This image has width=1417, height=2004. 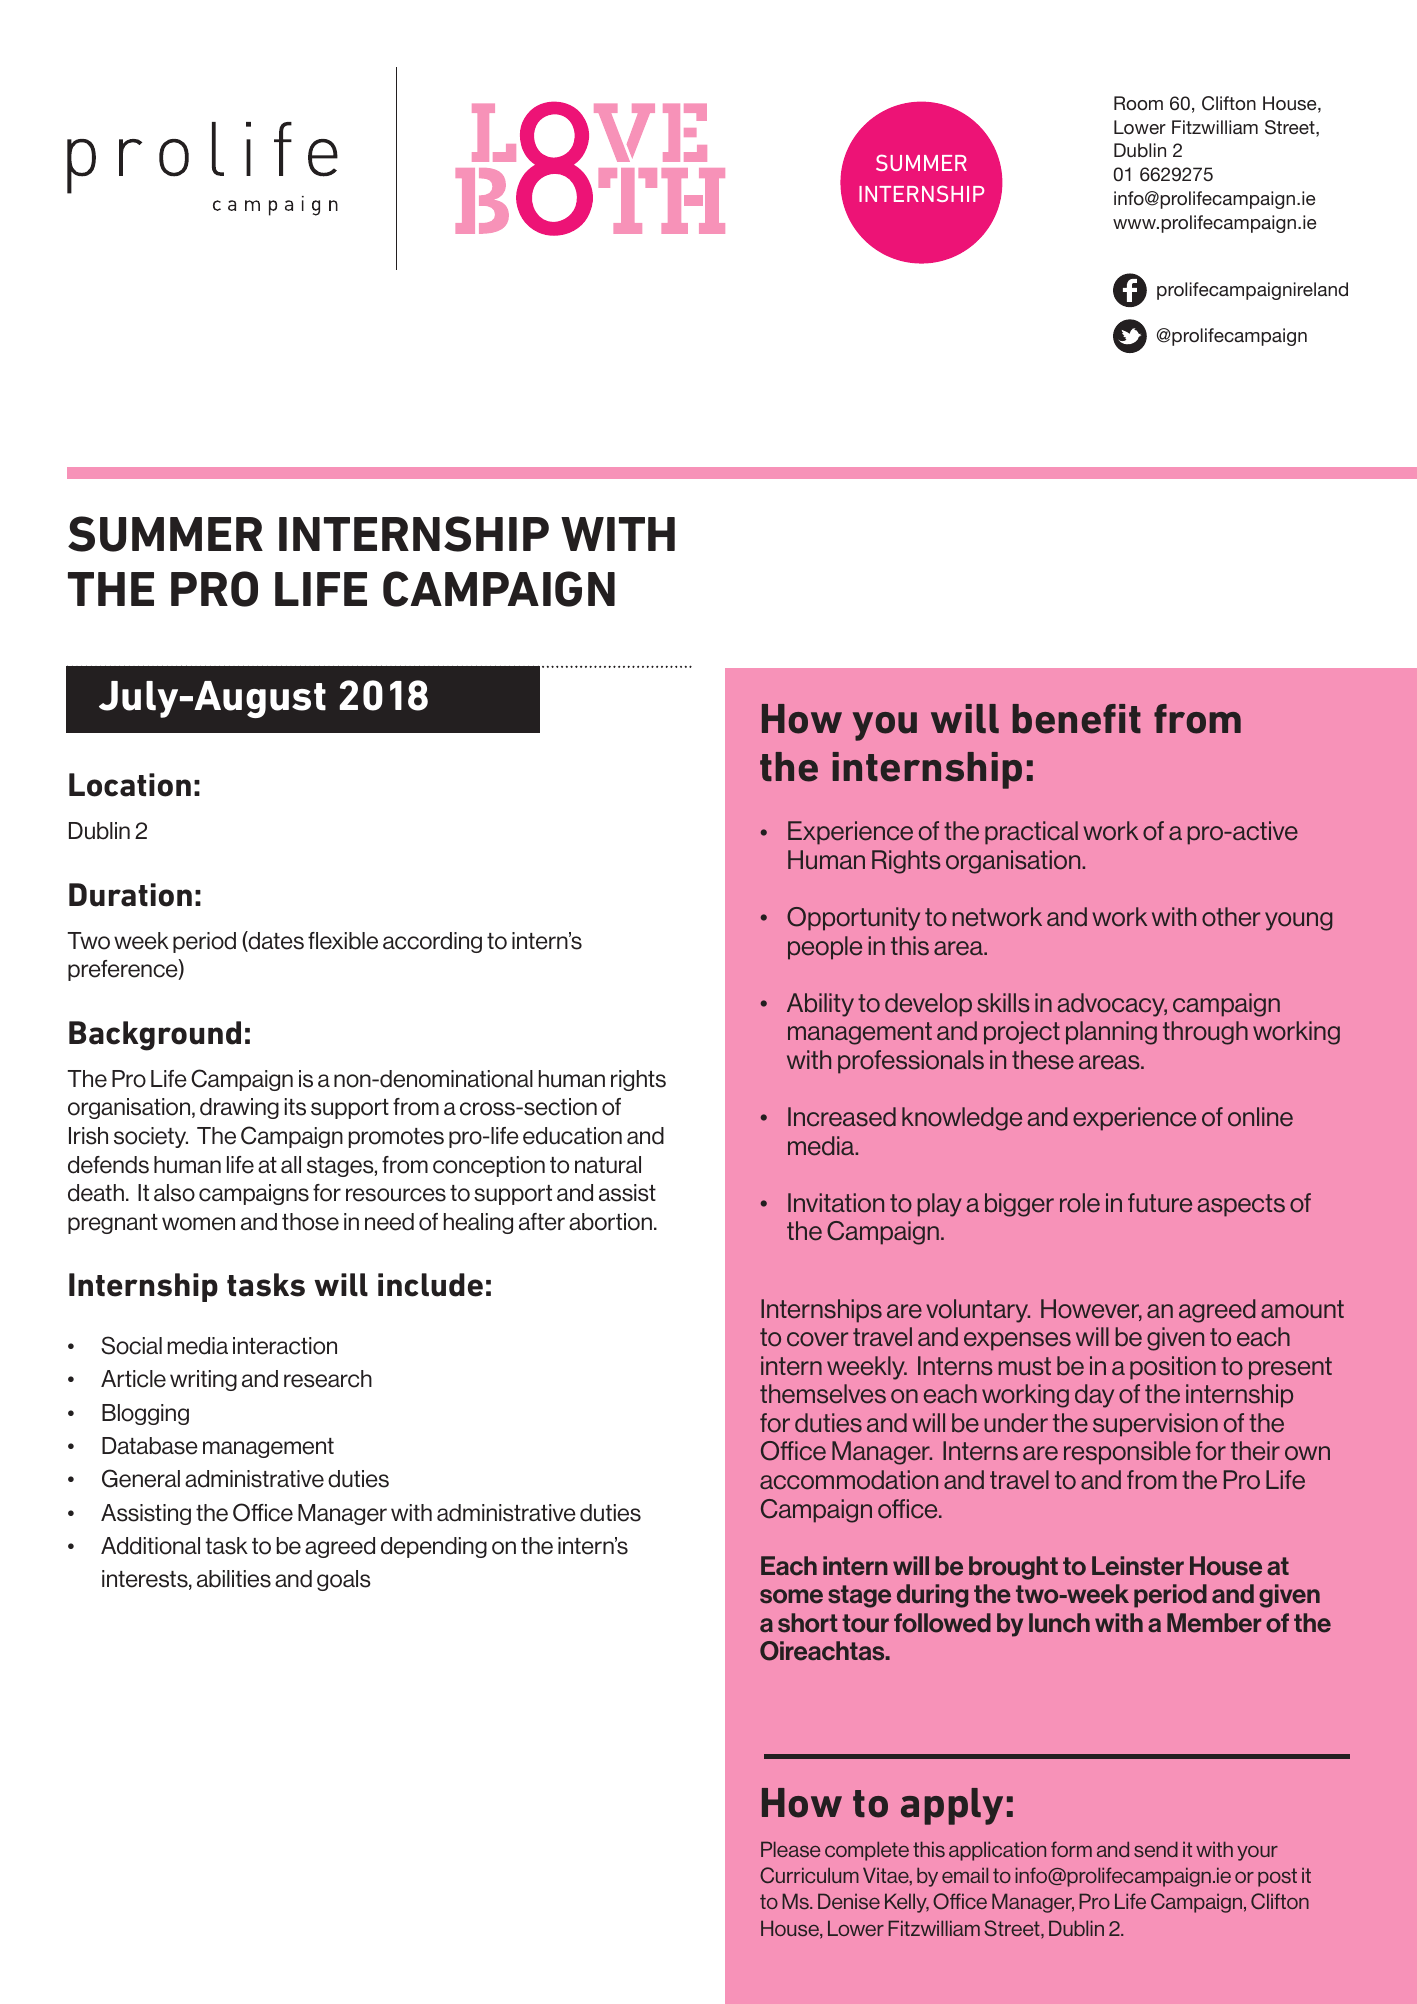 What do you see at coordinates (791, 1849) in the image?
I see `Please` at bounding box center [791, 1849].
